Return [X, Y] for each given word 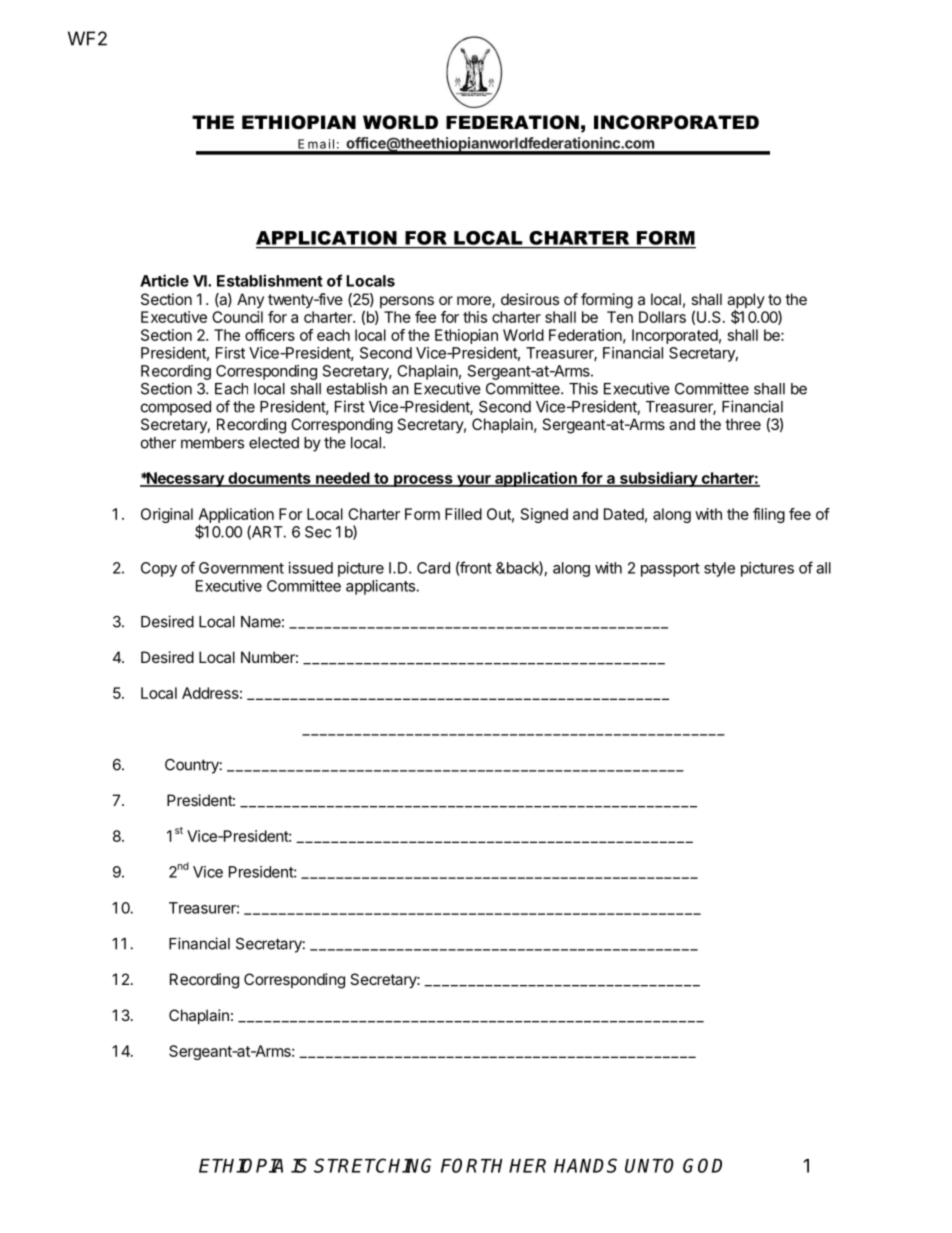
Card [433, 568]
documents [269, 479]
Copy [159, 569]
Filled [463, 514]
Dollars [662, 317]
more [475, 302]
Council [237, 317]
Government [241, 568]
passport [670, 570]
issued [311, 568]
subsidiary [658, 479]
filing [769, 515]
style [719, 569]
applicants [380, 587]
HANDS [585, 1165]
